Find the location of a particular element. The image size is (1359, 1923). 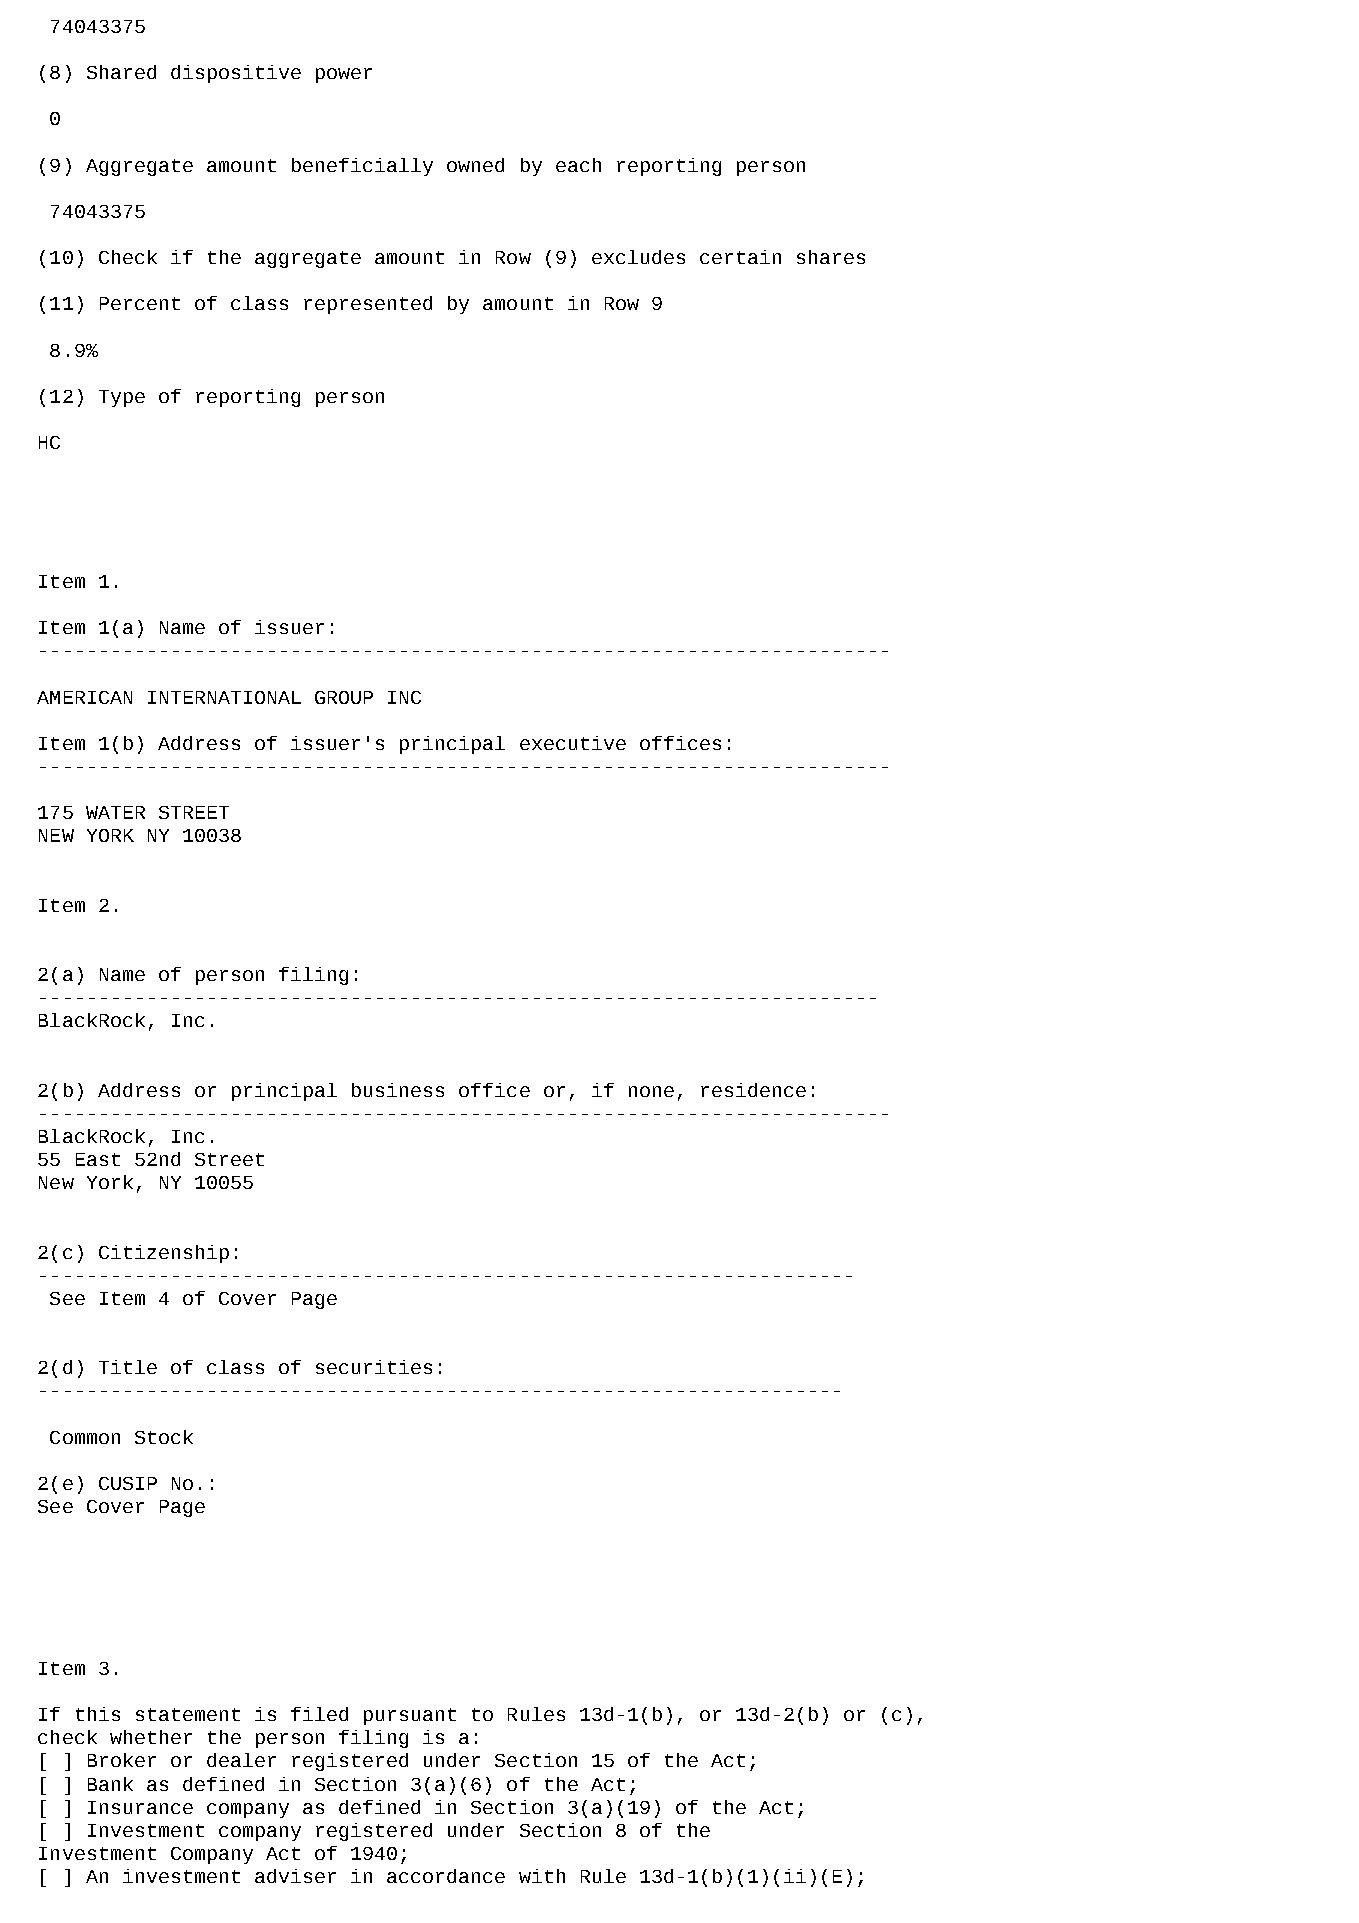

INTERNATIONAL is located at coordinates (224, 697).
